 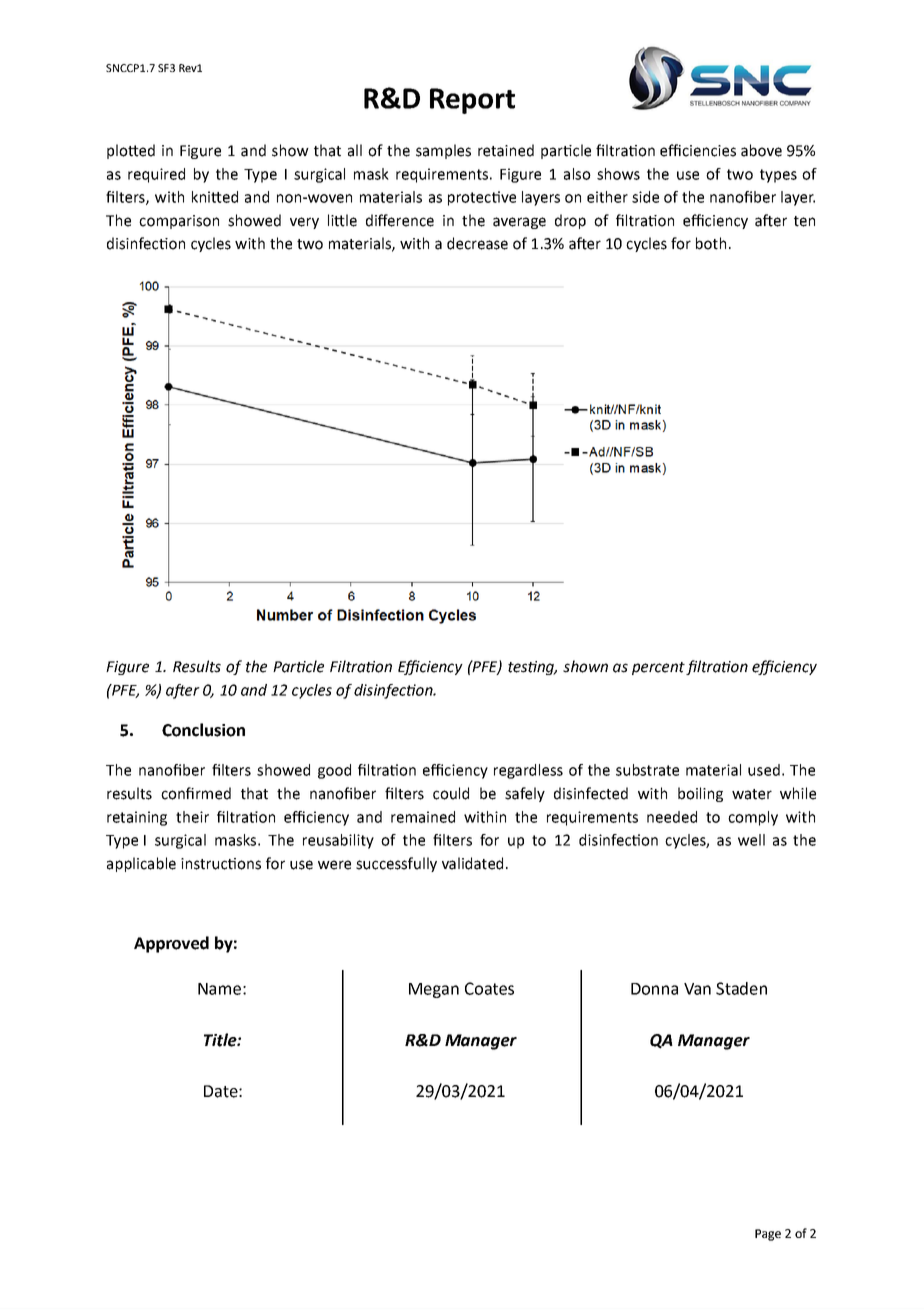 What do you see at coordinates (761, 150) in the document?
I see `above` at bounding box center [761, 150].
